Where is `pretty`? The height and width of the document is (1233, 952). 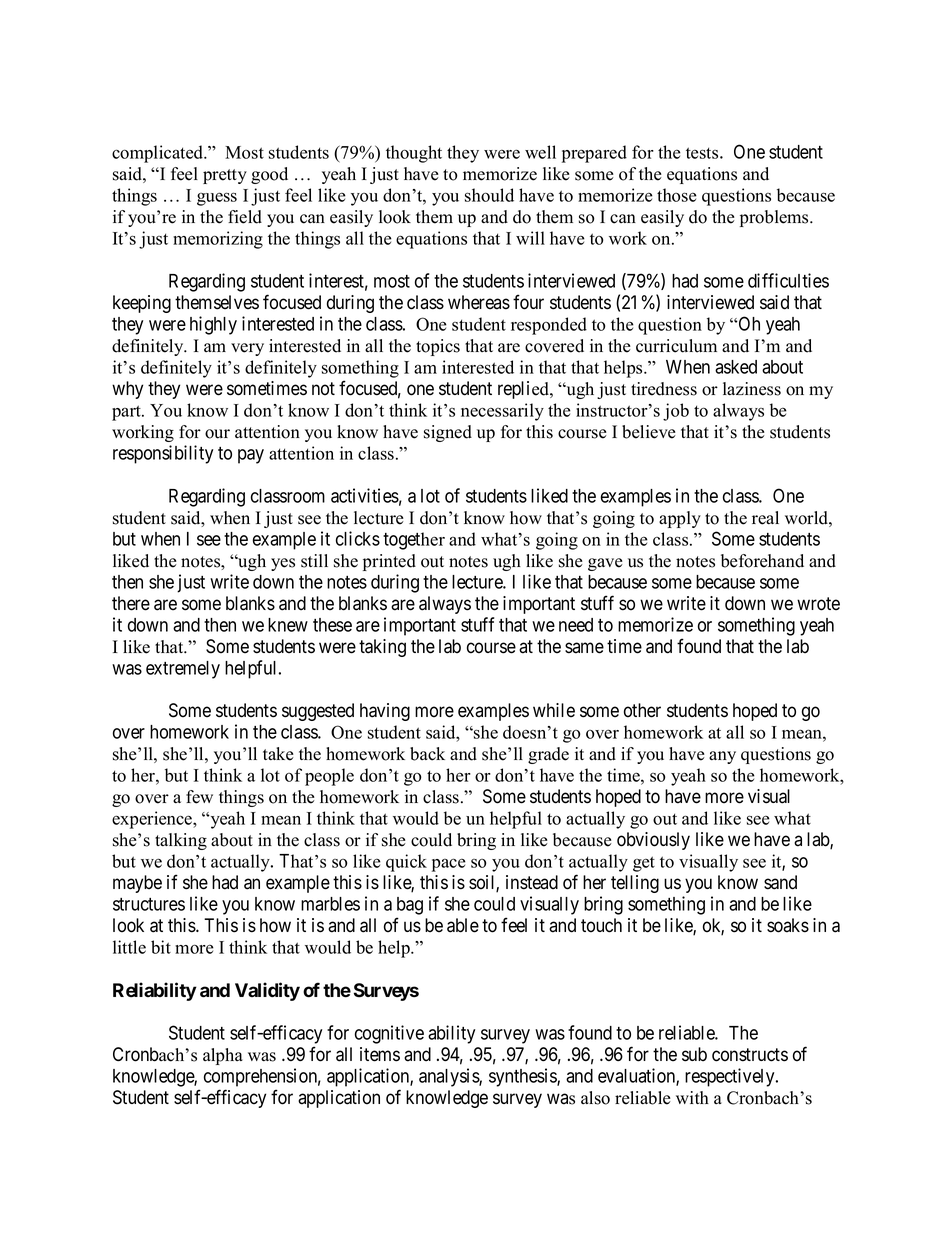
pretty is located at coordinates (225, 176).
